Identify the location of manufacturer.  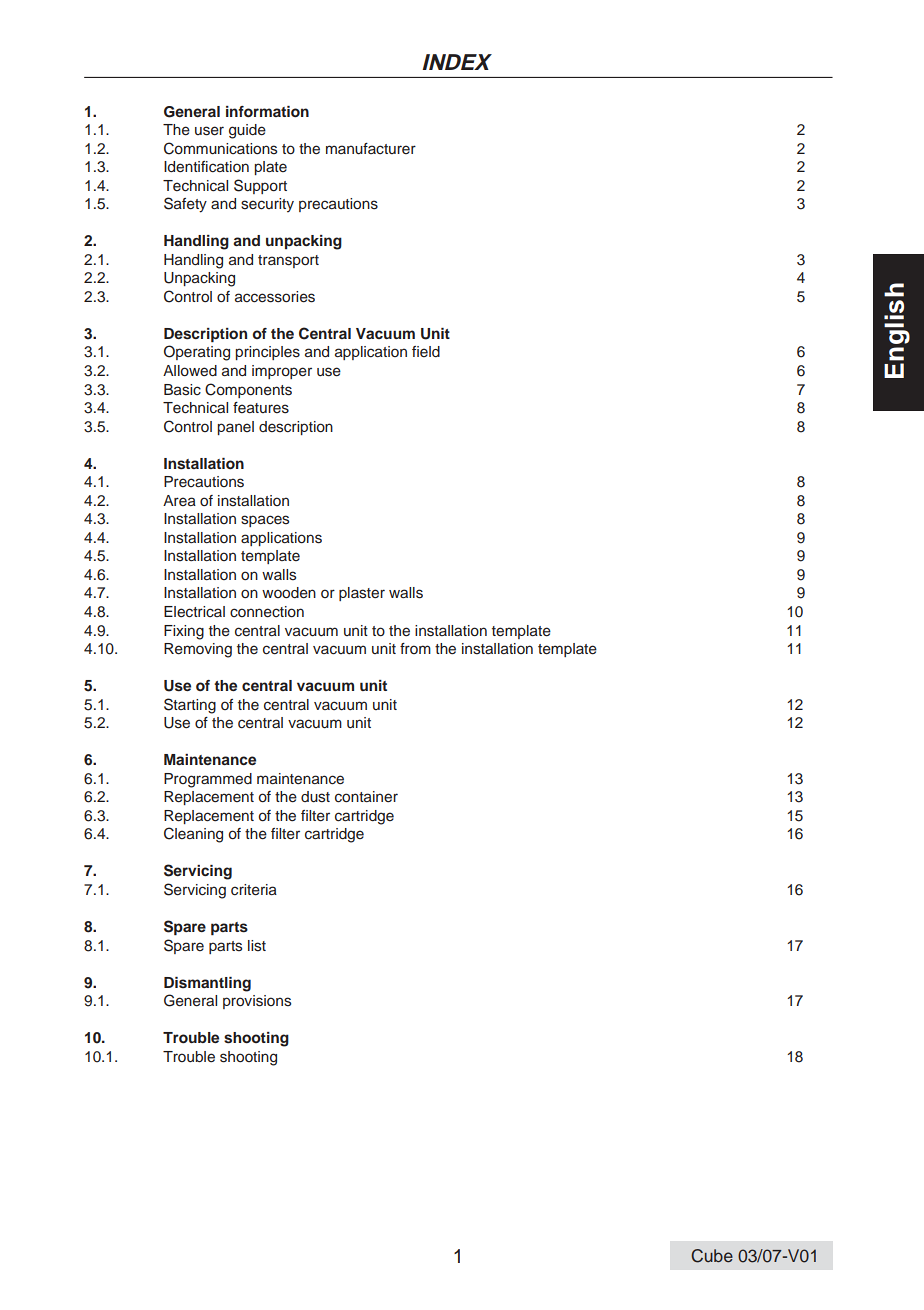
(371, 149).
